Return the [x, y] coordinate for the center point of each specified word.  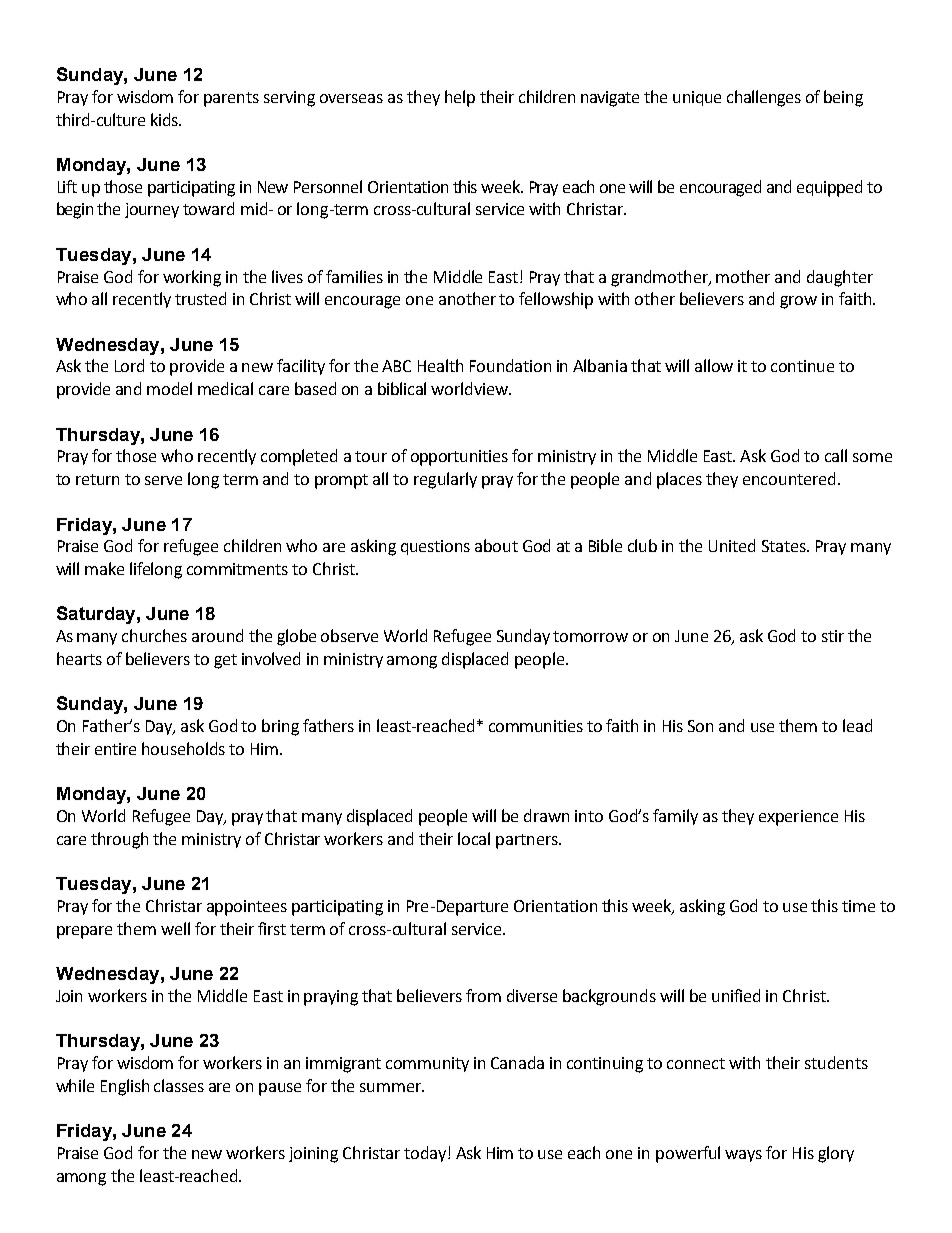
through [119, 840]
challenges [764, 98]
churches [154, 635]
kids [165, 119]
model [169, 388]
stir [833, 636]
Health [440, 365]
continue [802, 366]
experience [798, 818]
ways [743, 1156]
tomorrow [590, 636]
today [425, 1154]
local [474, 838]
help [460, 98]
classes [179, 1085]
